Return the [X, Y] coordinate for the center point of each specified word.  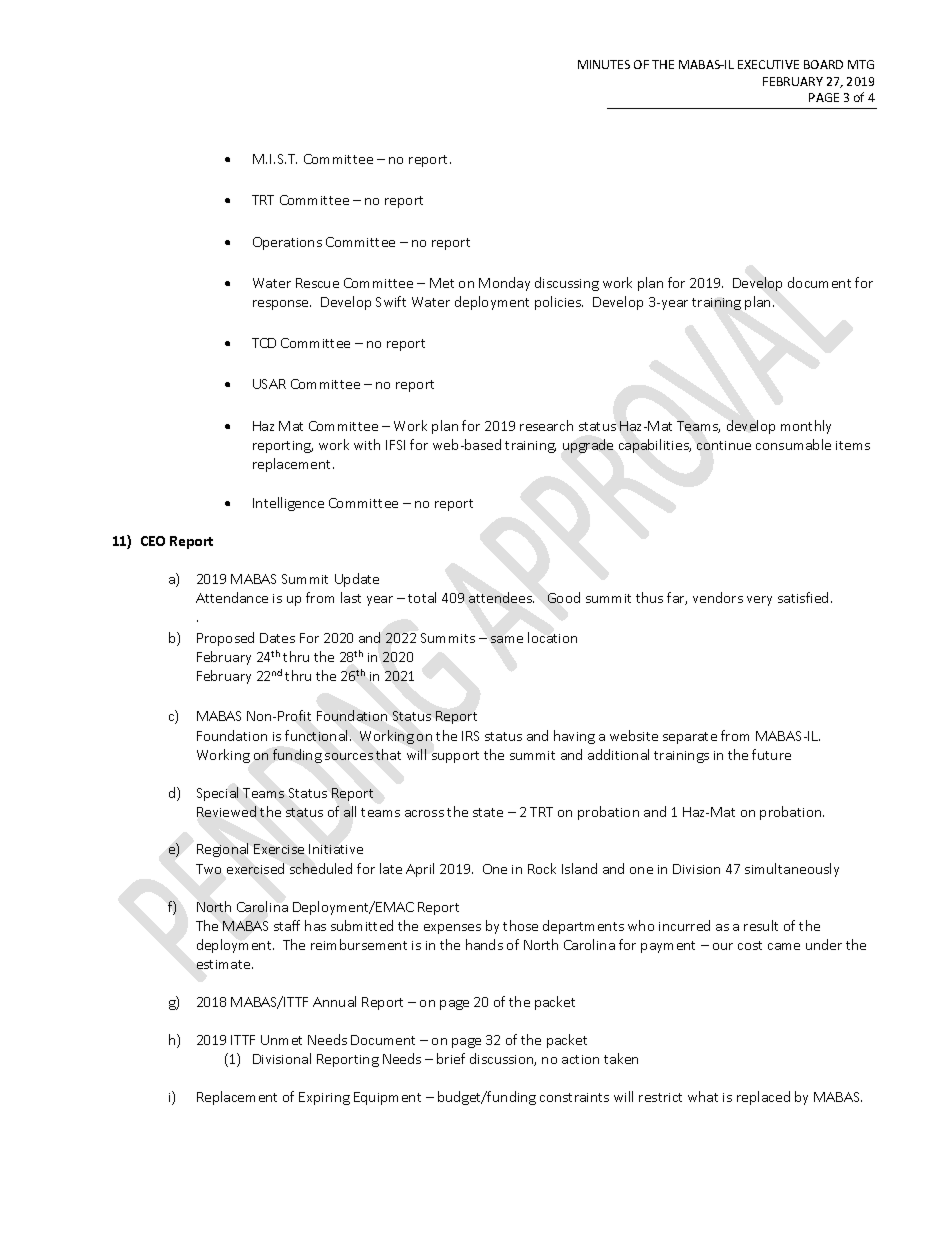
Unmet [281, 1040]
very [759, 601]
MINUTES [604, 64]
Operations [287, 243]
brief [451, 1058]
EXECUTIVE [768, 64]
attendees [501, 597]
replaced [763, 1098]
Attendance [232, 597]
